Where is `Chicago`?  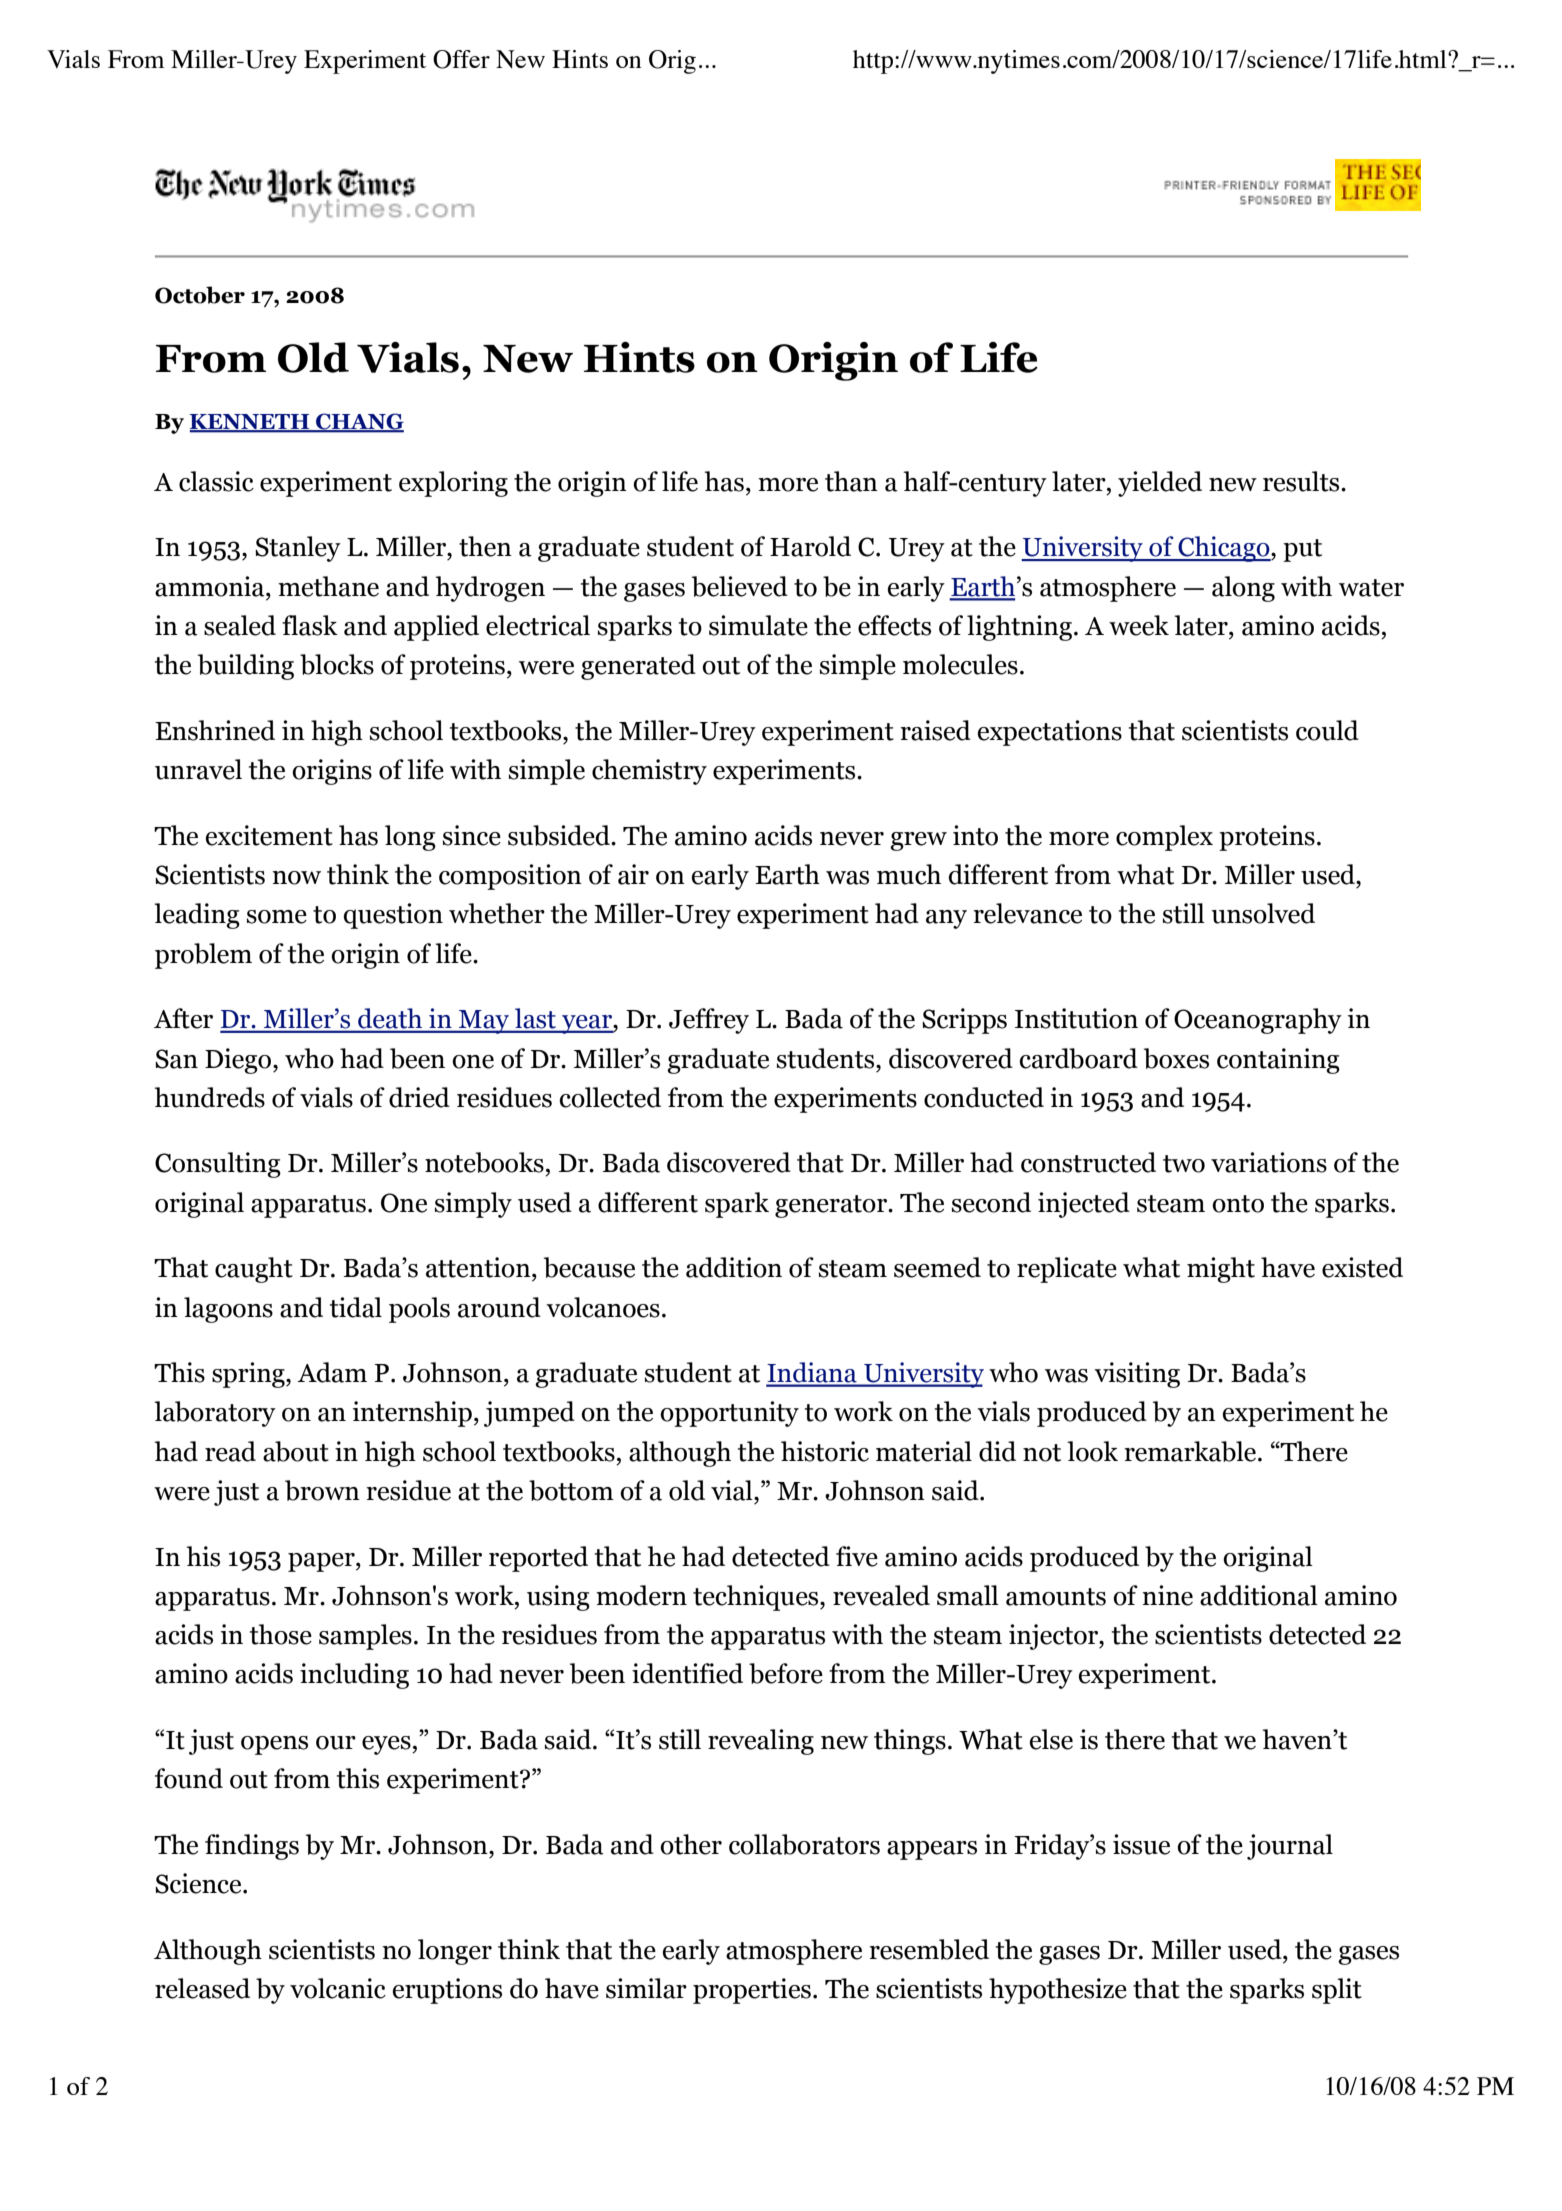 Chicago is located at coordinates (1224, 549).
